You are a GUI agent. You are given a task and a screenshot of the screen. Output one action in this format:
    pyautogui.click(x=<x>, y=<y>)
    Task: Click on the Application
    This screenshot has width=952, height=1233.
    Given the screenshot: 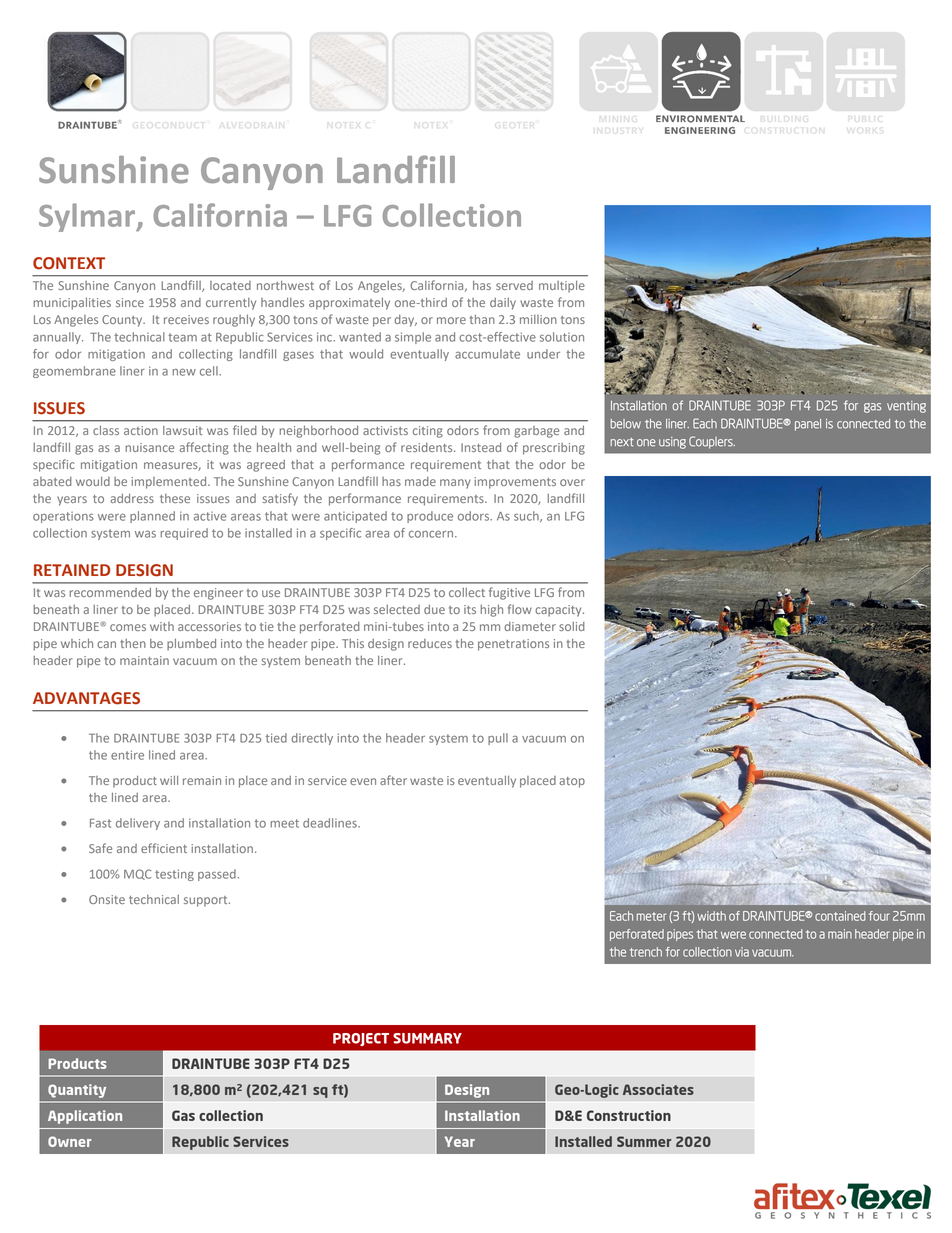 What is the action you would take?
    pyautogui.click(x=85, y=1117)
